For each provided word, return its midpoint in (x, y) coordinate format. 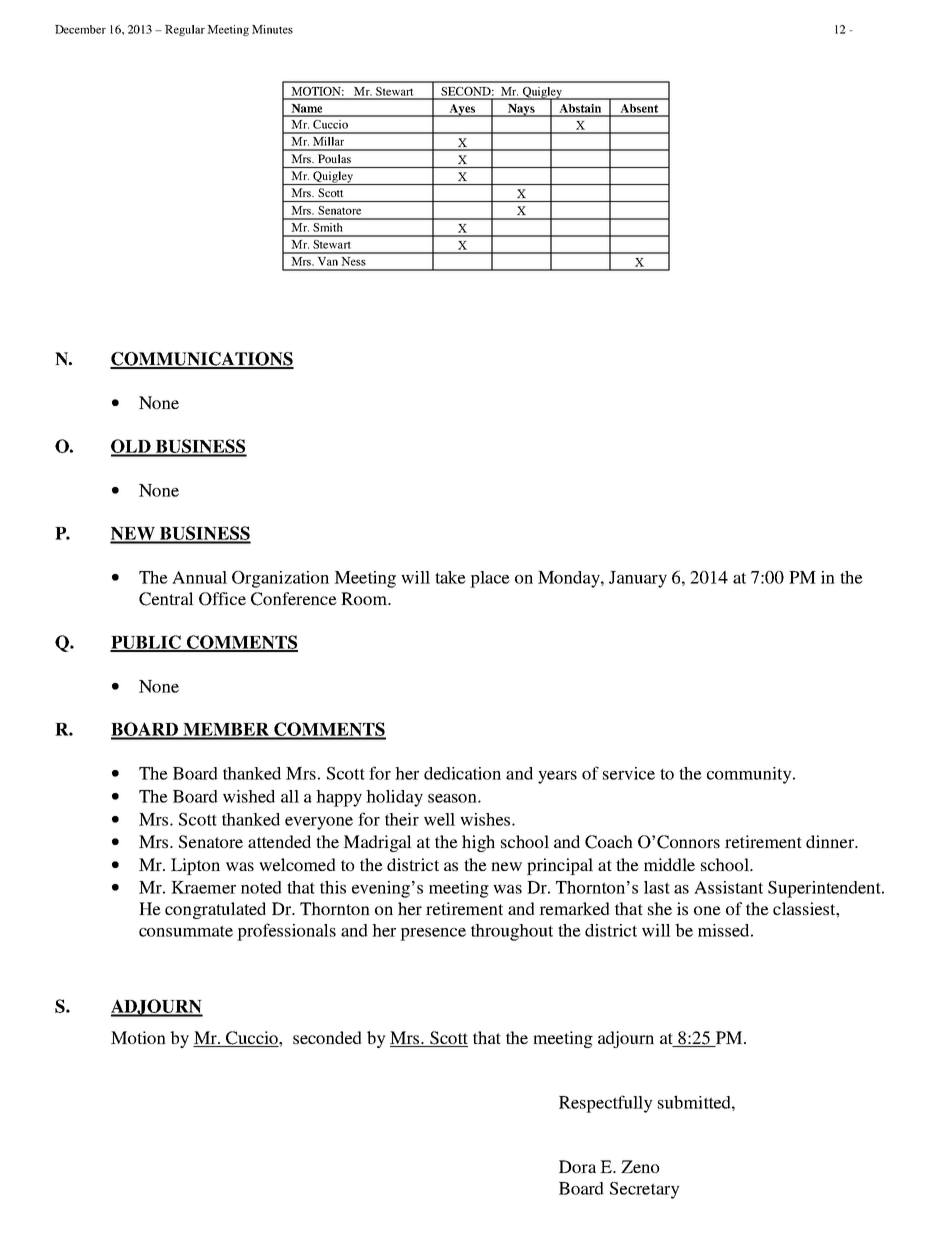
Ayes (462, 110)
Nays (521, 110)
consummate (186, 931)
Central (166, 599)
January (638, 579)
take (450, 577)
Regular (185, 30)
